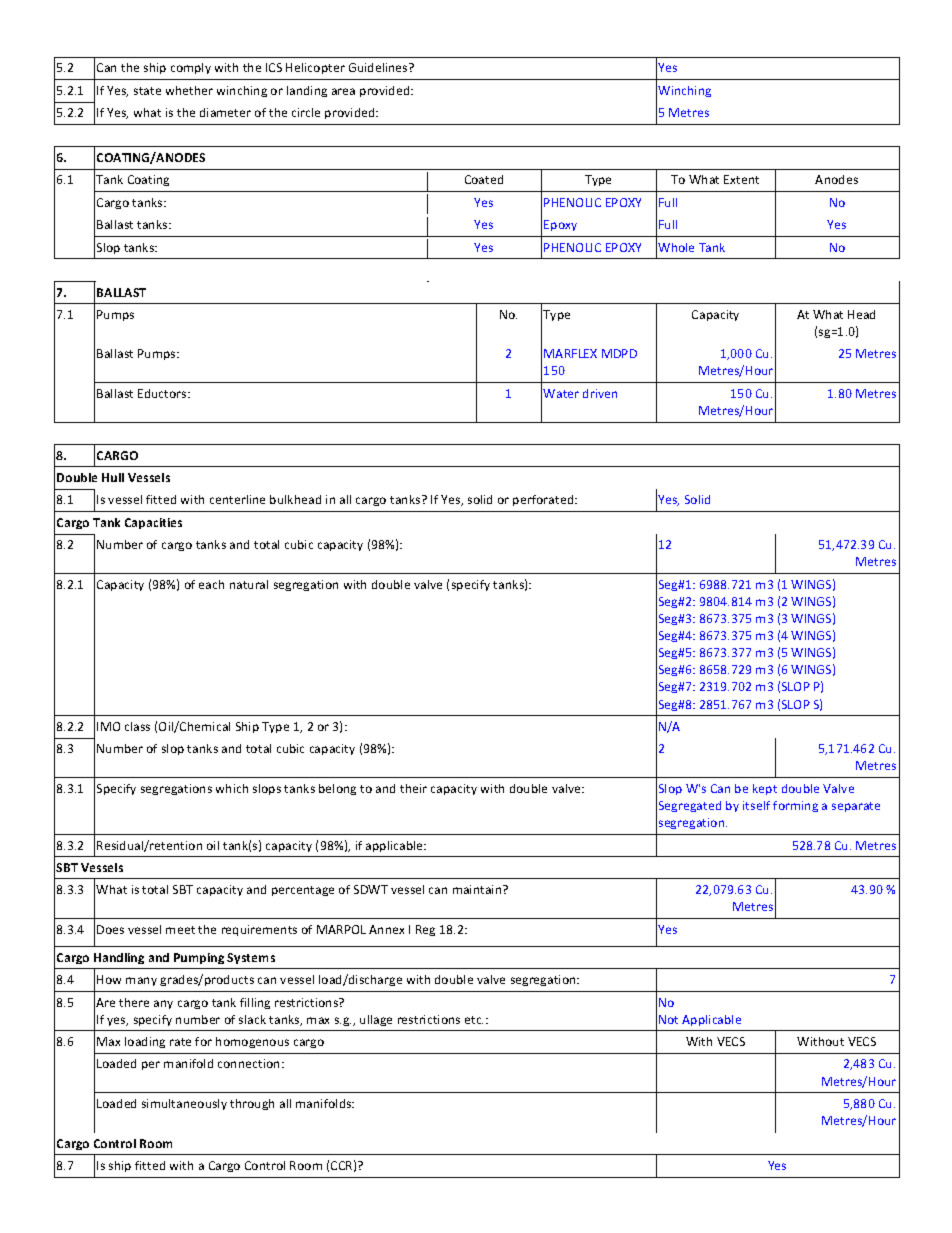 This screenshot has width=952, height=1233. Describe the element at coordinates (668, 1019) in the screenshot. I see `Not` at that location.
